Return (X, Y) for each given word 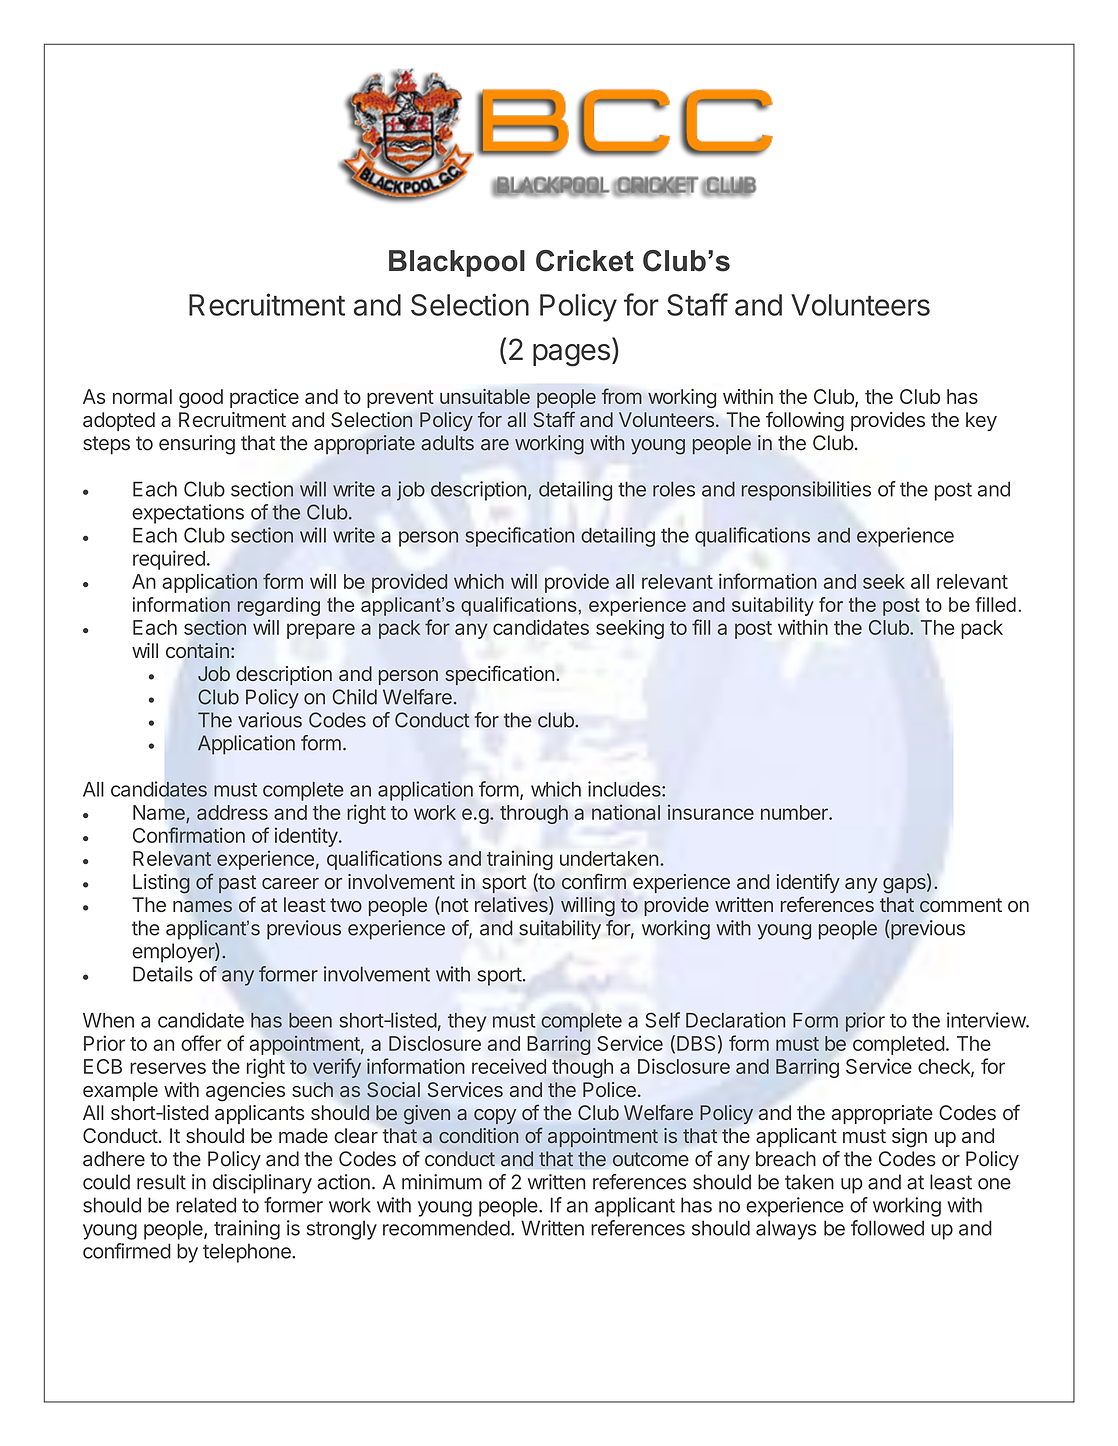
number (795, 812)
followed (887, 1228)
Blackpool (457, 263)
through (534, 814)
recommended (446, 1228)
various (270, 720)
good (201, 398)
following (805, 421)
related (206, 1205)
